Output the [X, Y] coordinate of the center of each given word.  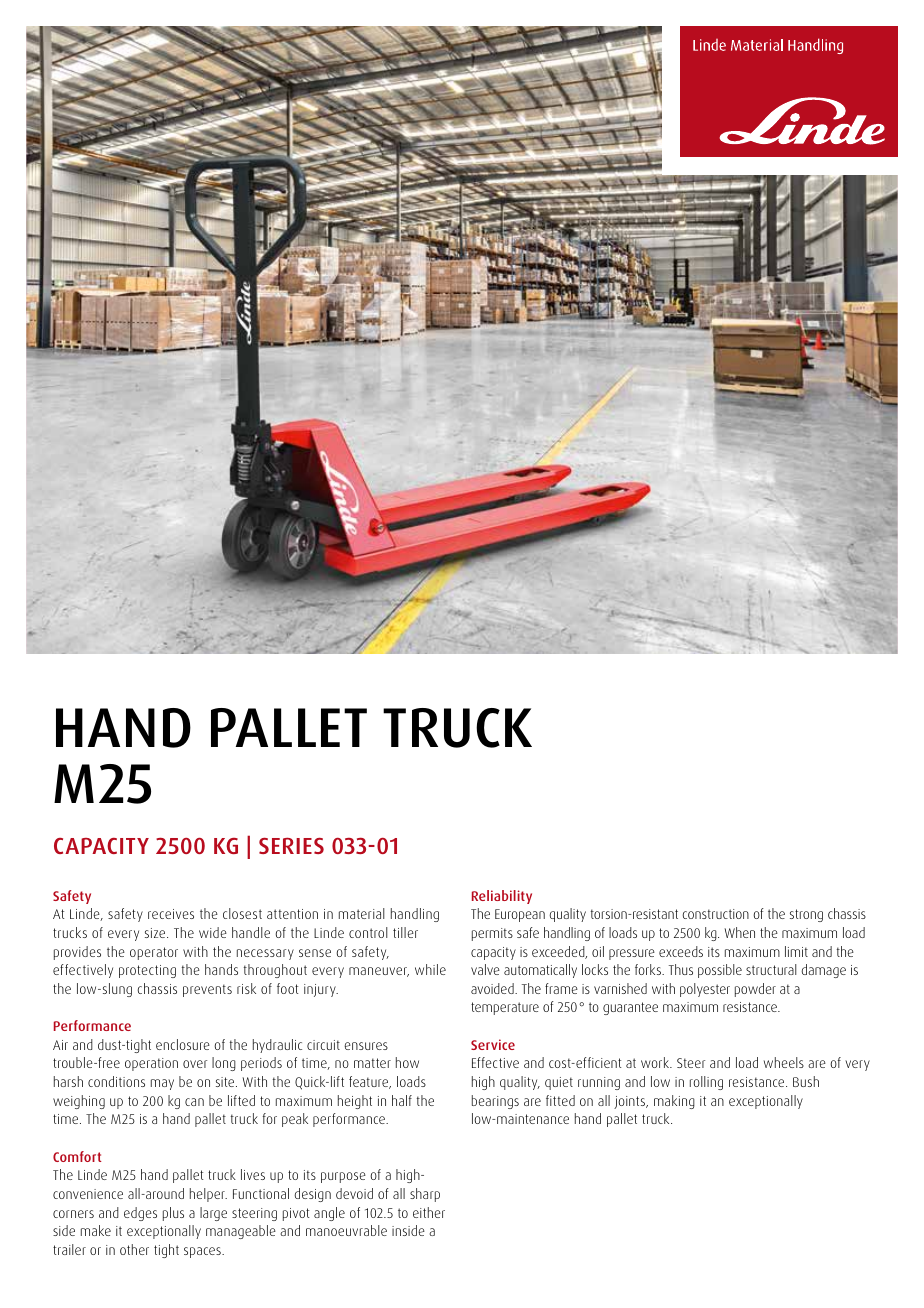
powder [755, 990]
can [194, 1102]
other [134, 1249]
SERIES [291, 846]
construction [715, 914]
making [674, 1102]
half [402, 1100]
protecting [147, 971]
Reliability [502, 897]
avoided [493, 988]
